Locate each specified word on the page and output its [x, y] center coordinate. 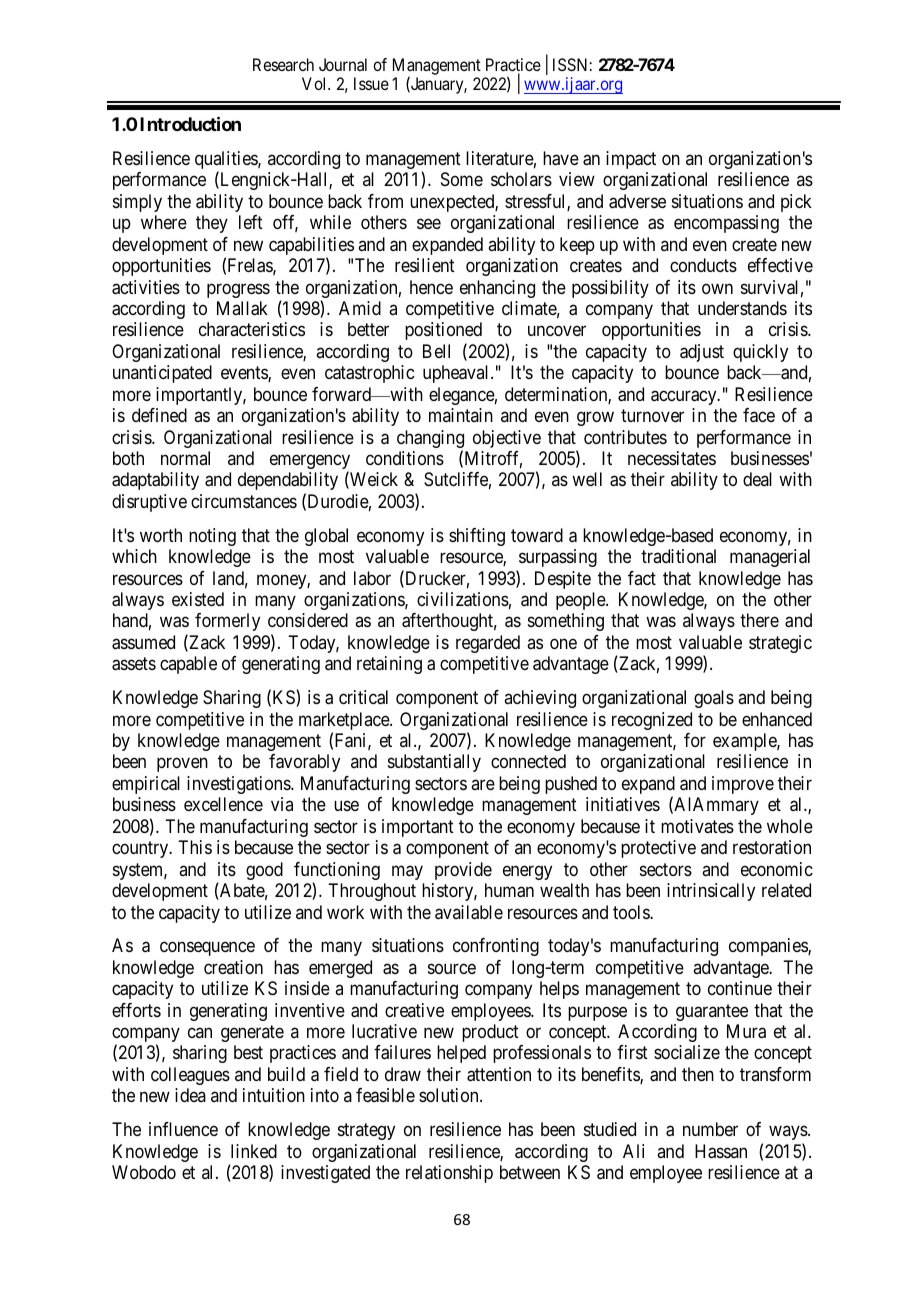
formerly [227, 622]
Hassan [721, 1151]
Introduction [190, 124]
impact [631, 160]
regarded [488, 644]
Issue [371, 83]
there [759, 620]
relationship [449, 1174]
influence [183, 1129]
